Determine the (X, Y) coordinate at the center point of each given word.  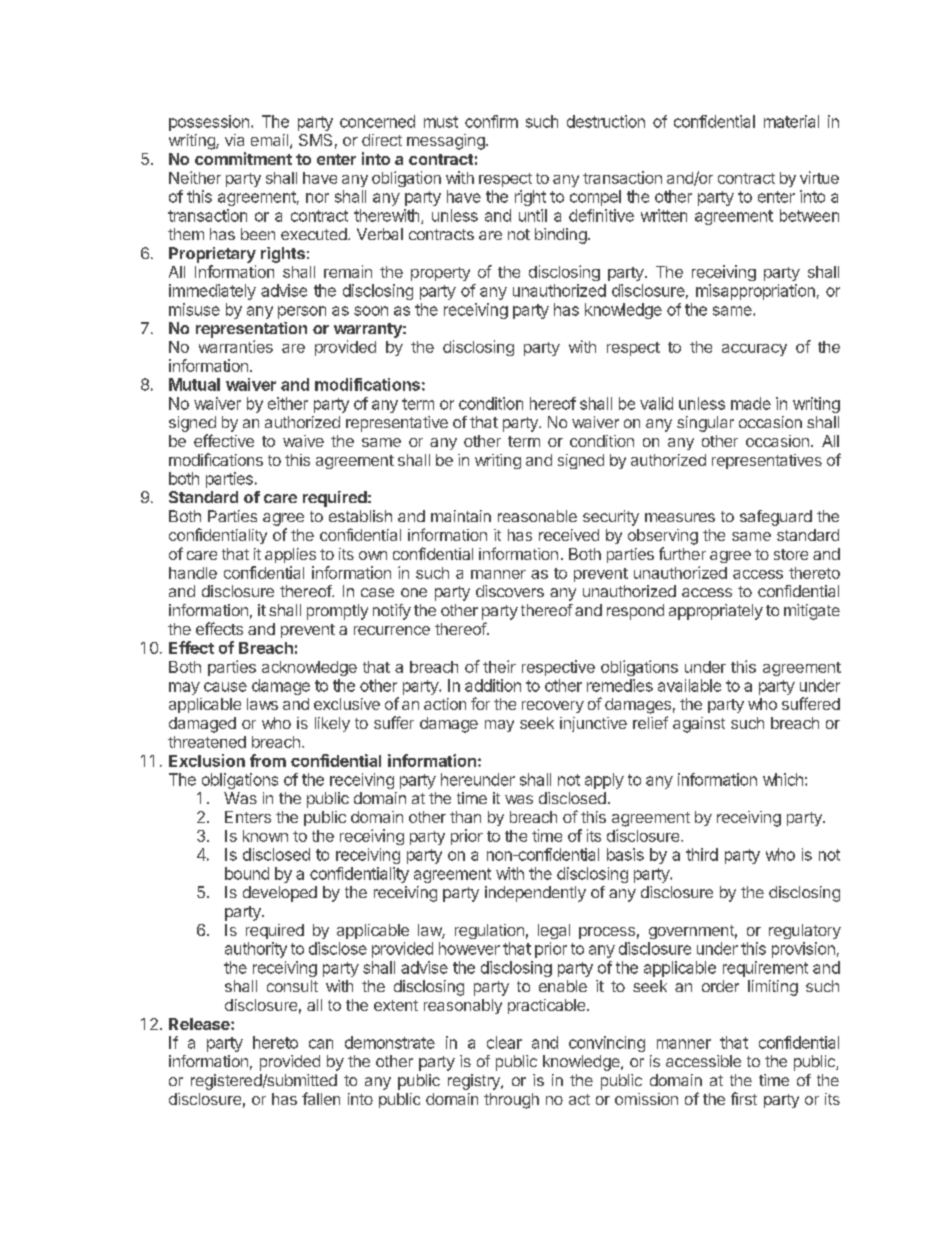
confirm (491, 121)
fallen (321, 1098)
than (465, 817)
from (268, 760)
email (269, 140)
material (791, 121)
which (783, 779)
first (744, 1098)
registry (475, 1082)
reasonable (537, 516)
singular (705, 424)
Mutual (194, 384)
